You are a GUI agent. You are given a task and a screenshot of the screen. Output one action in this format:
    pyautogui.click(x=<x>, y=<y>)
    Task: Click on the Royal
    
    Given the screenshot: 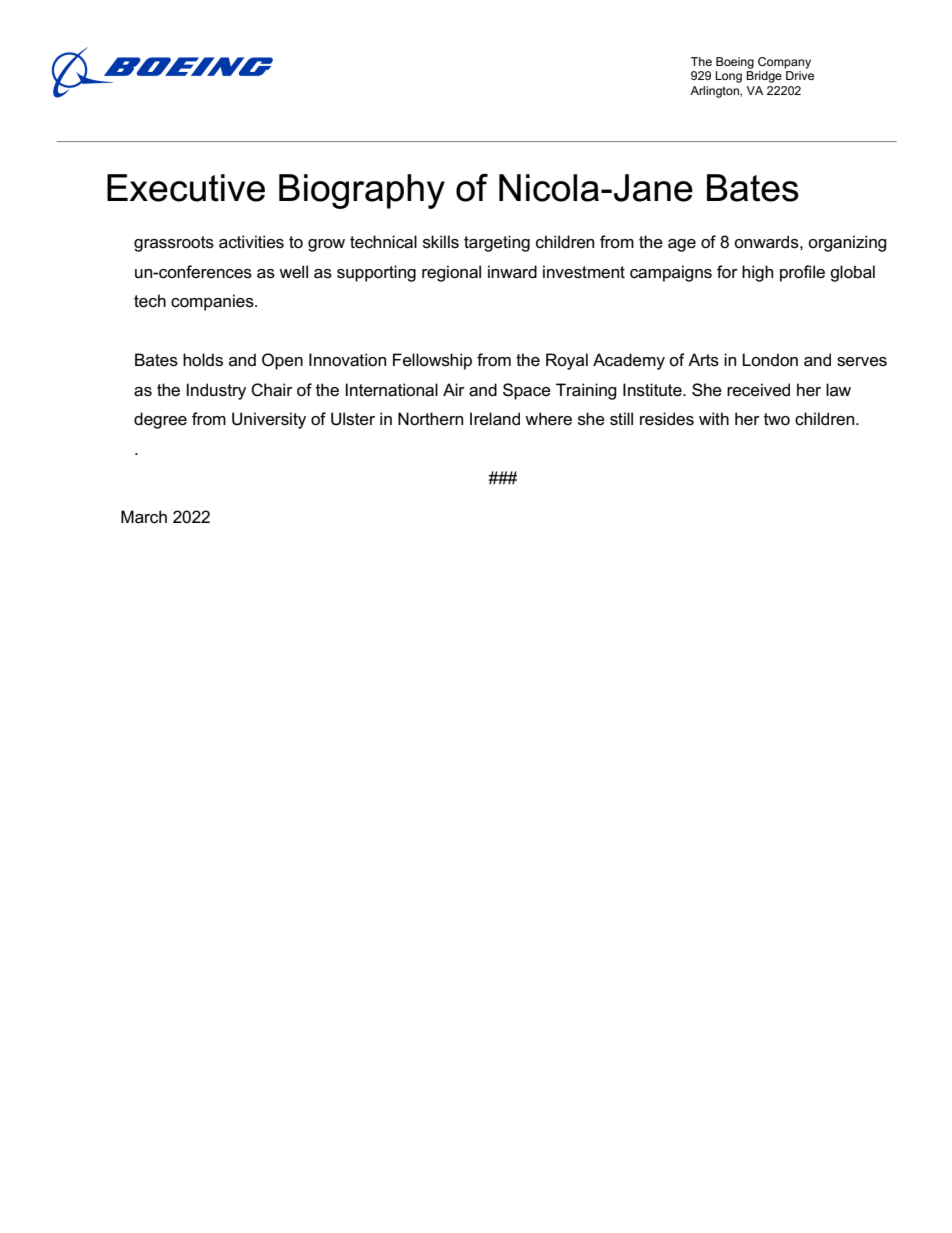 What is the action you would take?
    pyautogui.click(x=567, y=361)
